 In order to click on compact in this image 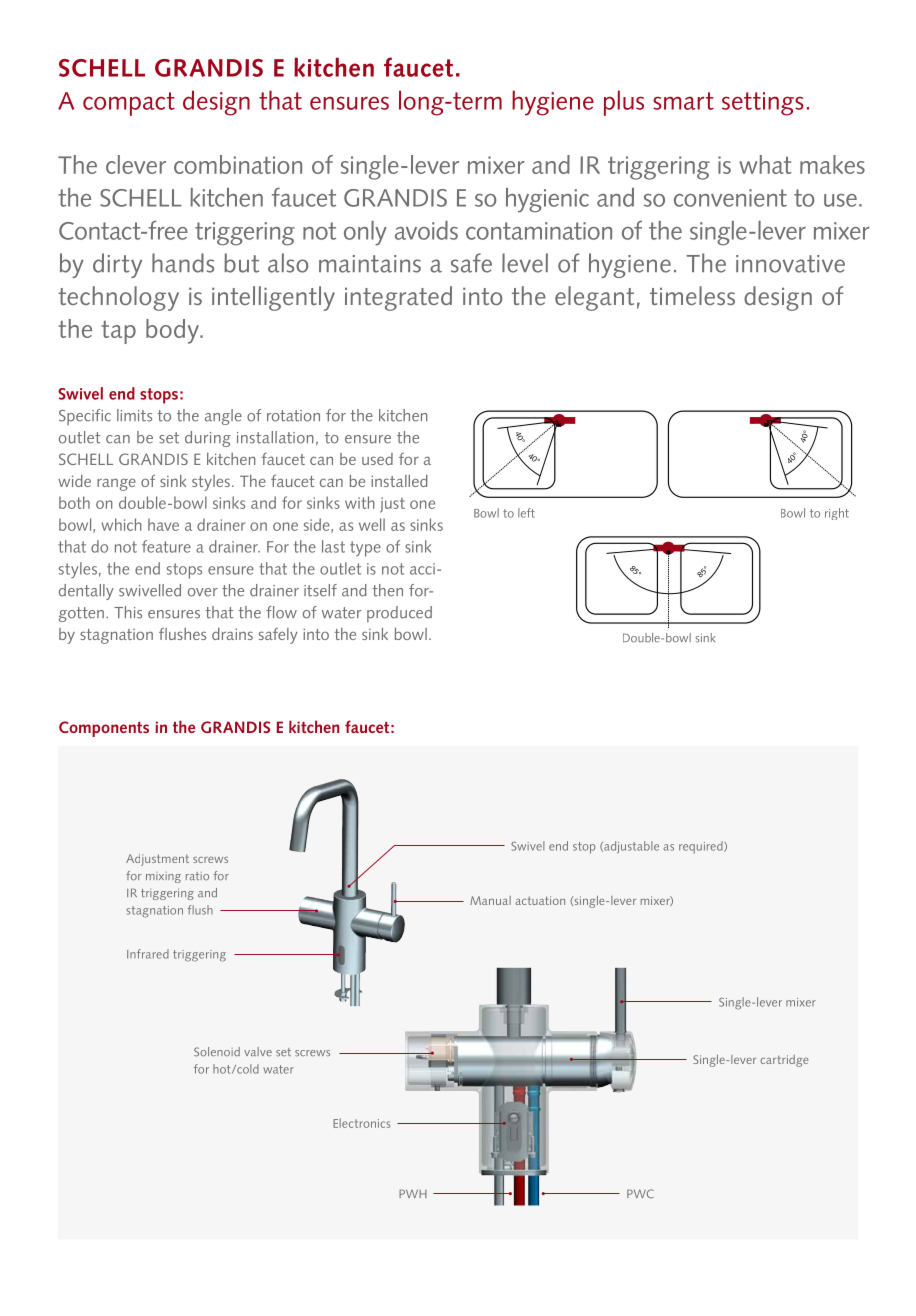, I will do `click(129, 104)`.
